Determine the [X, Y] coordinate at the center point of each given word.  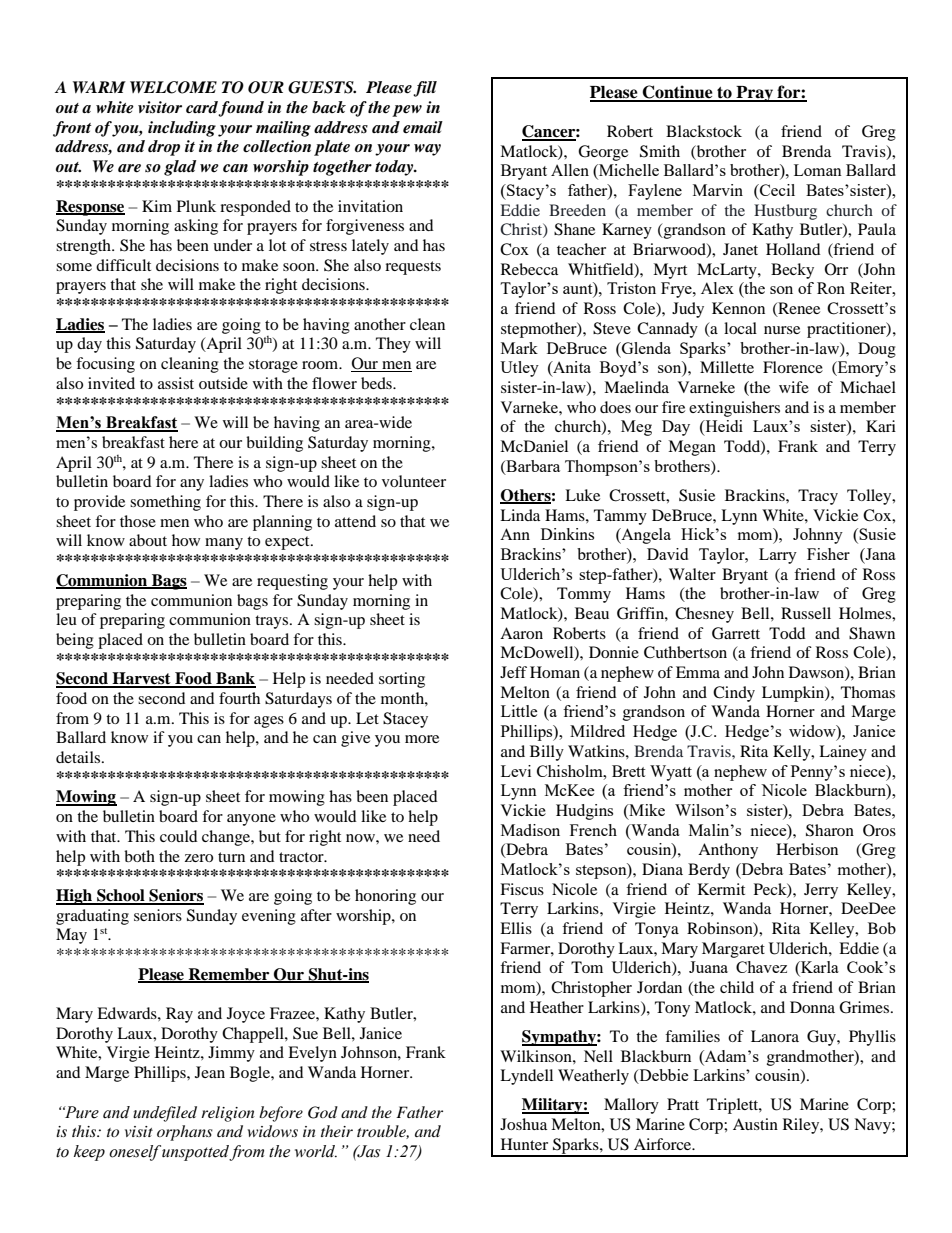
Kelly [793, 753]
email [423, 127]
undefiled [165, 1114]
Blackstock [704, 131]
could [179, 836]
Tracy [818, 497]
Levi [516, 771]
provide [99, 503]
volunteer [414, 481]
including [182, 129]
